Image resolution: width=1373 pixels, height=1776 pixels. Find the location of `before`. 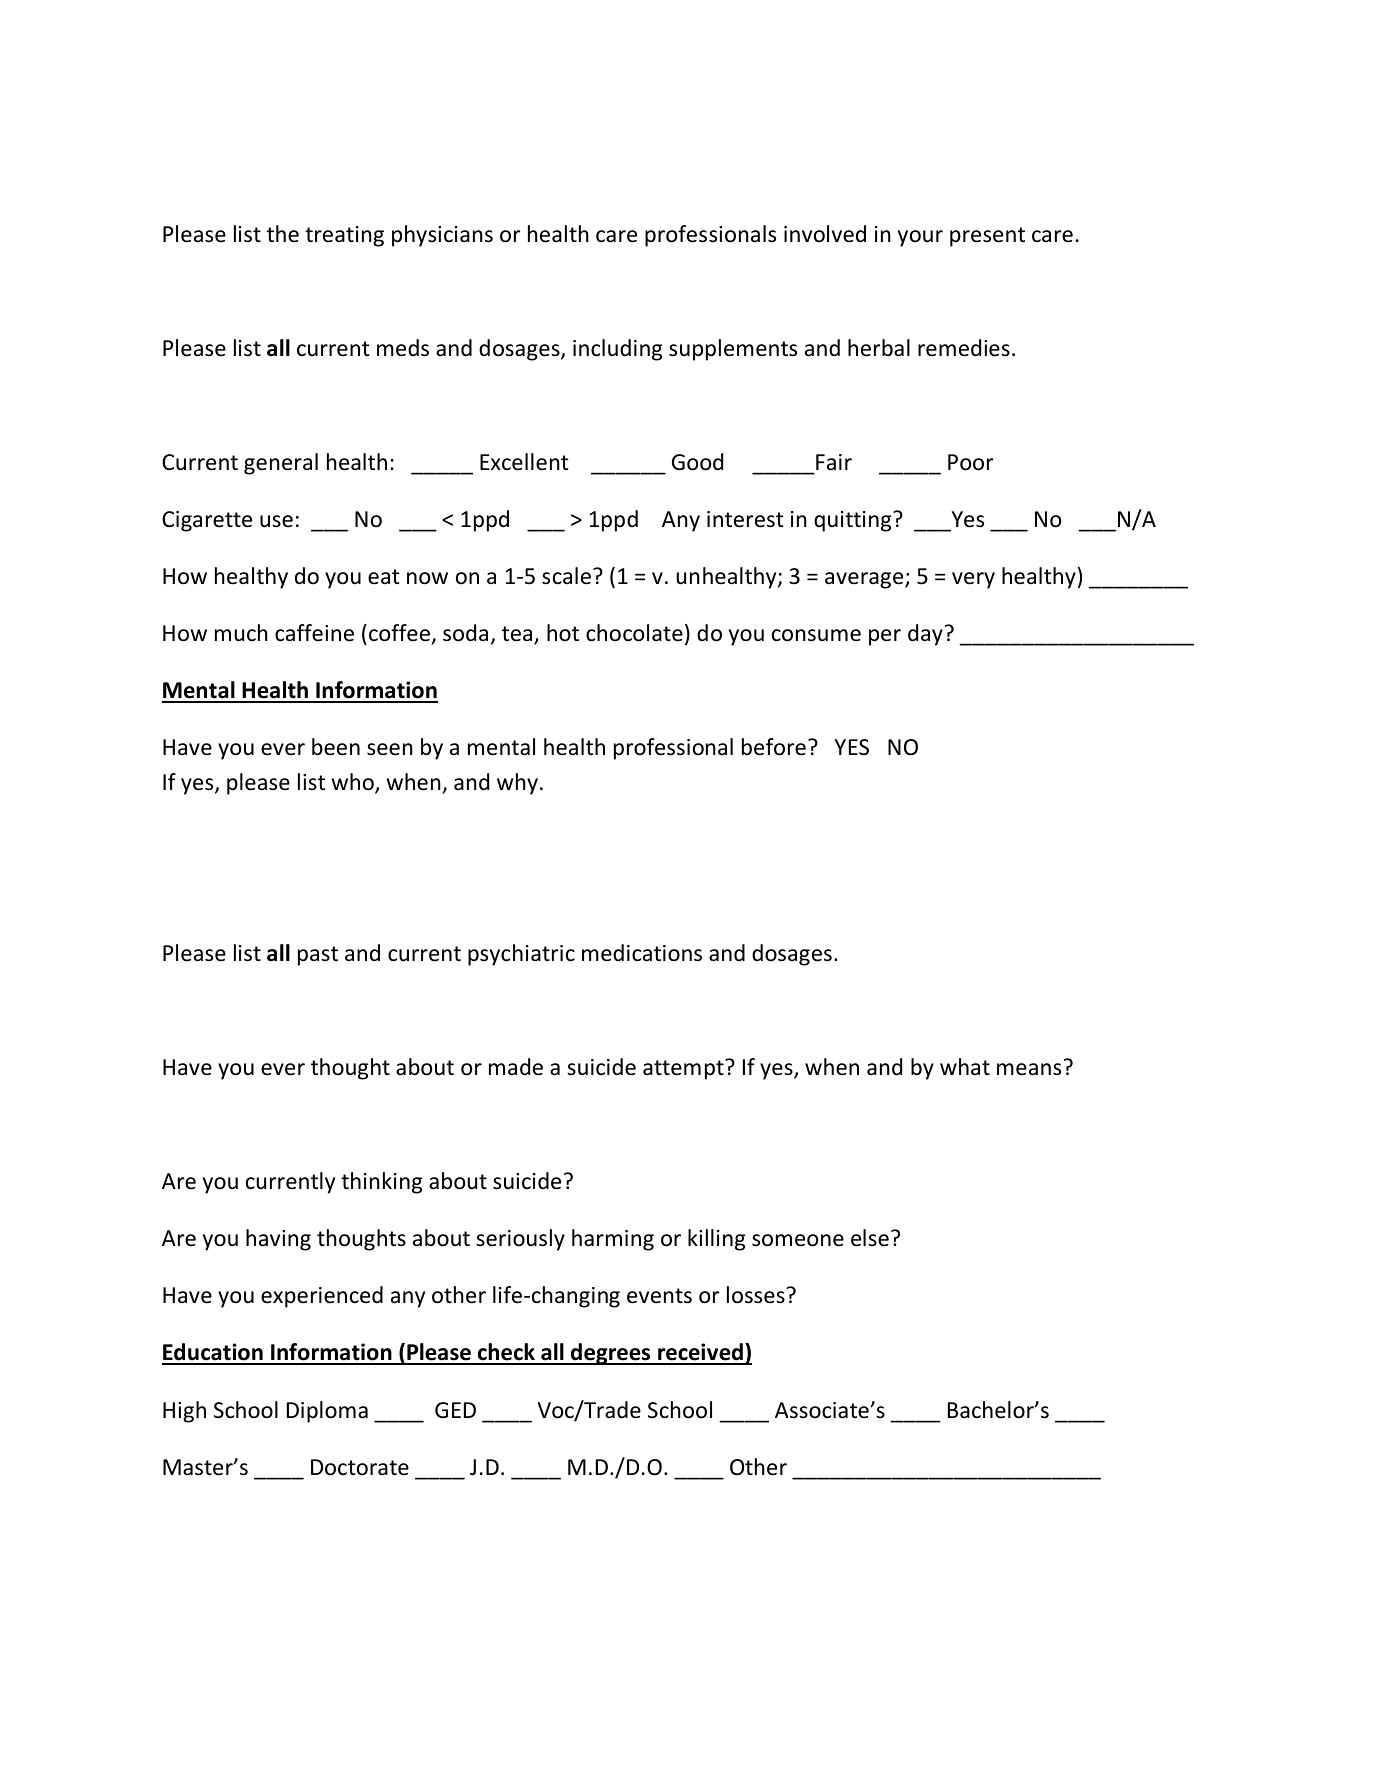

before is located at coordinates (774, 747).
